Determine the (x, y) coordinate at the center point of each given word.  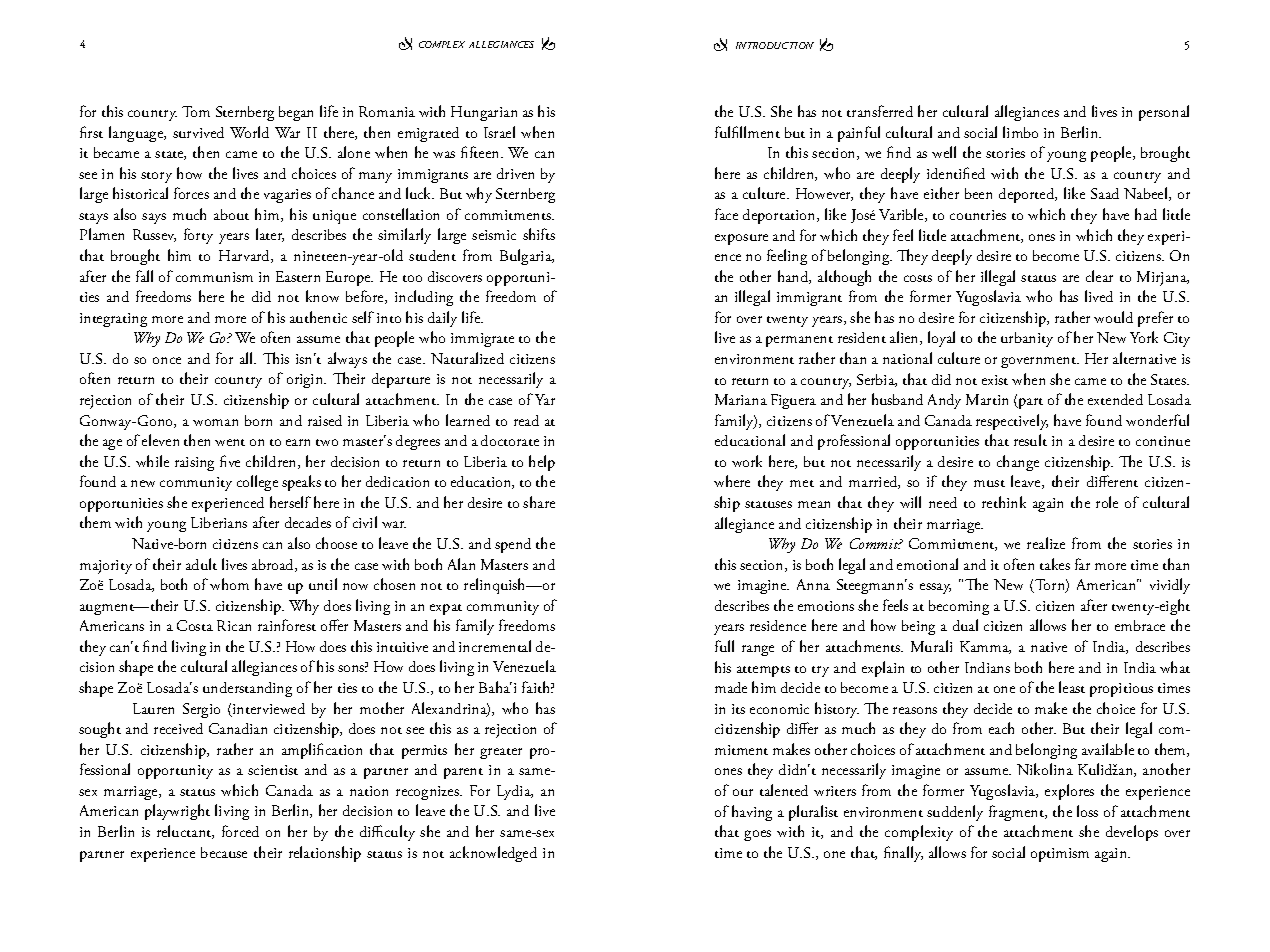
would (1113, 317)
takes (1055, 564)
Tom (196, 111)
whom (229, 584)
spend (513, 545)
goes (757, 835)
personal (1164, 113)
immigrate (482, 340)
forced (240, 831)
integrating (113, 320)
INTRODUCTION (775, 45)
